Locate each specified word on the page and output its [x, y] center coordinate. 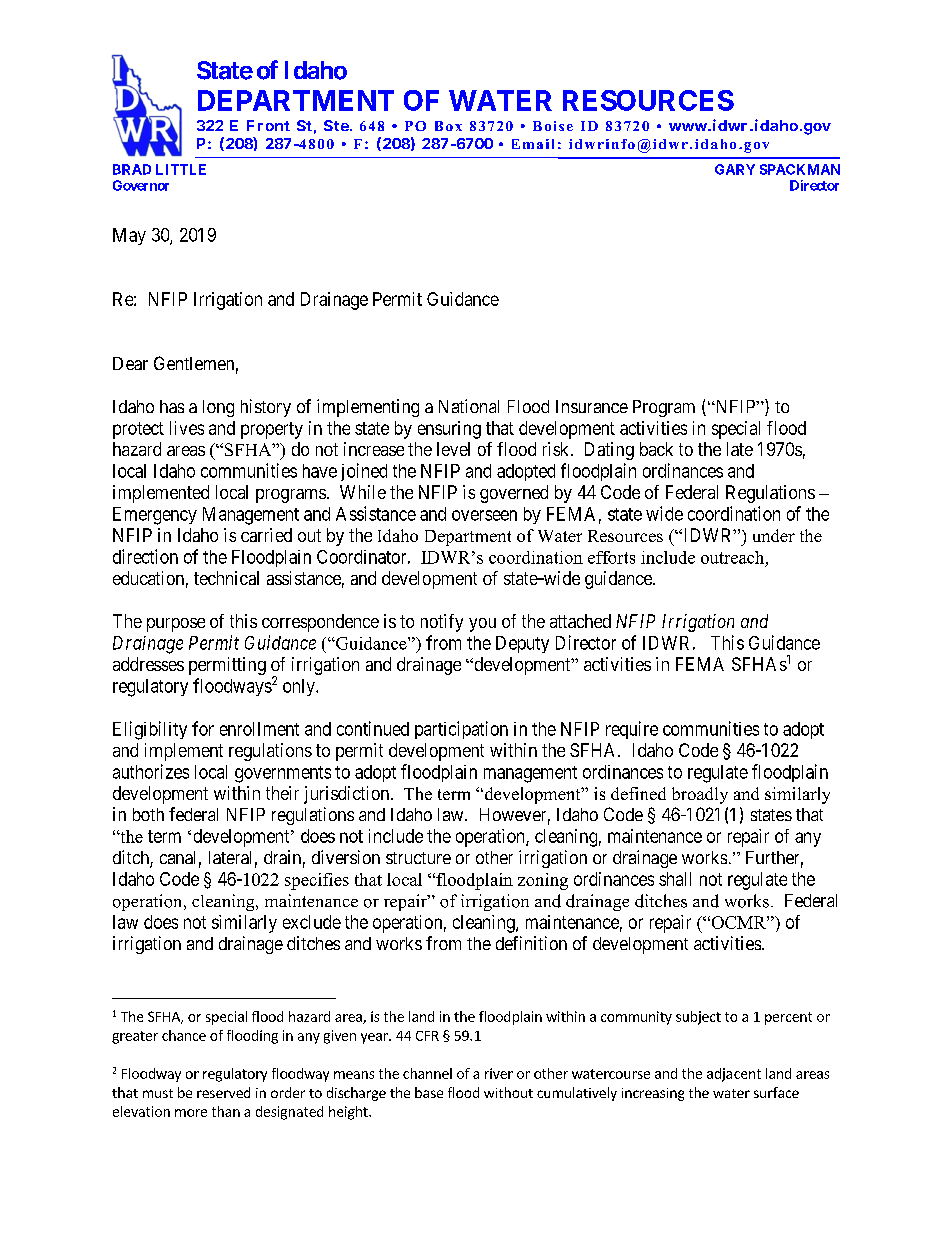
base [429, 1092]
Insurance [592, 406]
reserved [223, 1092]
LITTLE [181, 169]
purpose [176, 625]
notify [442, 623]
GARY [735, 169]
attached [580, 621]
